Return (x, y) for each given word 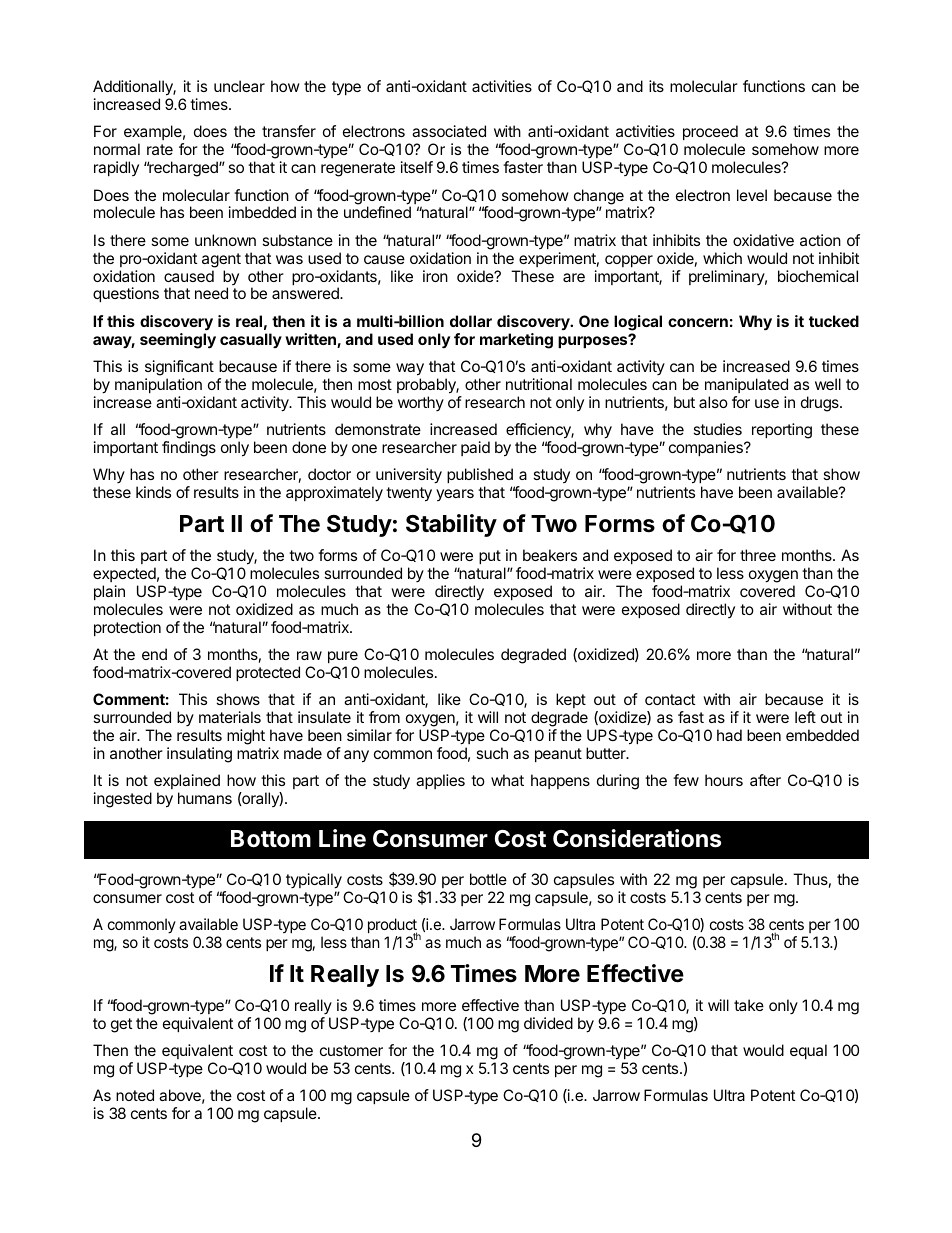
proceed (710, 134)
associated (449, 131)
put (490, 557)
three (758, 555)
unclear (239, 86)
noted (135, 1095)
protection (127, 628)
